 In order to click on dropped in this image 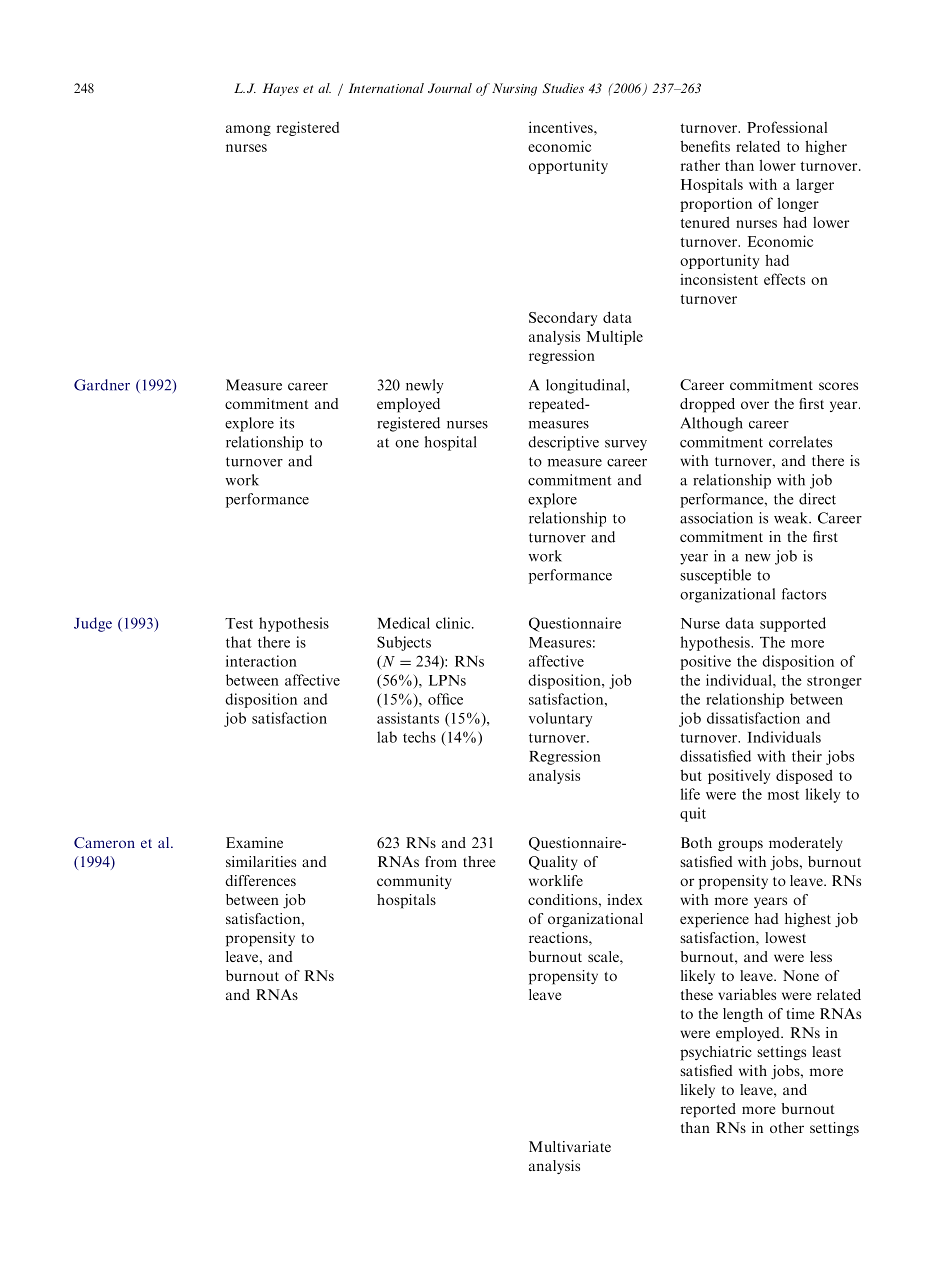, I will do `click(707, 405)`.
